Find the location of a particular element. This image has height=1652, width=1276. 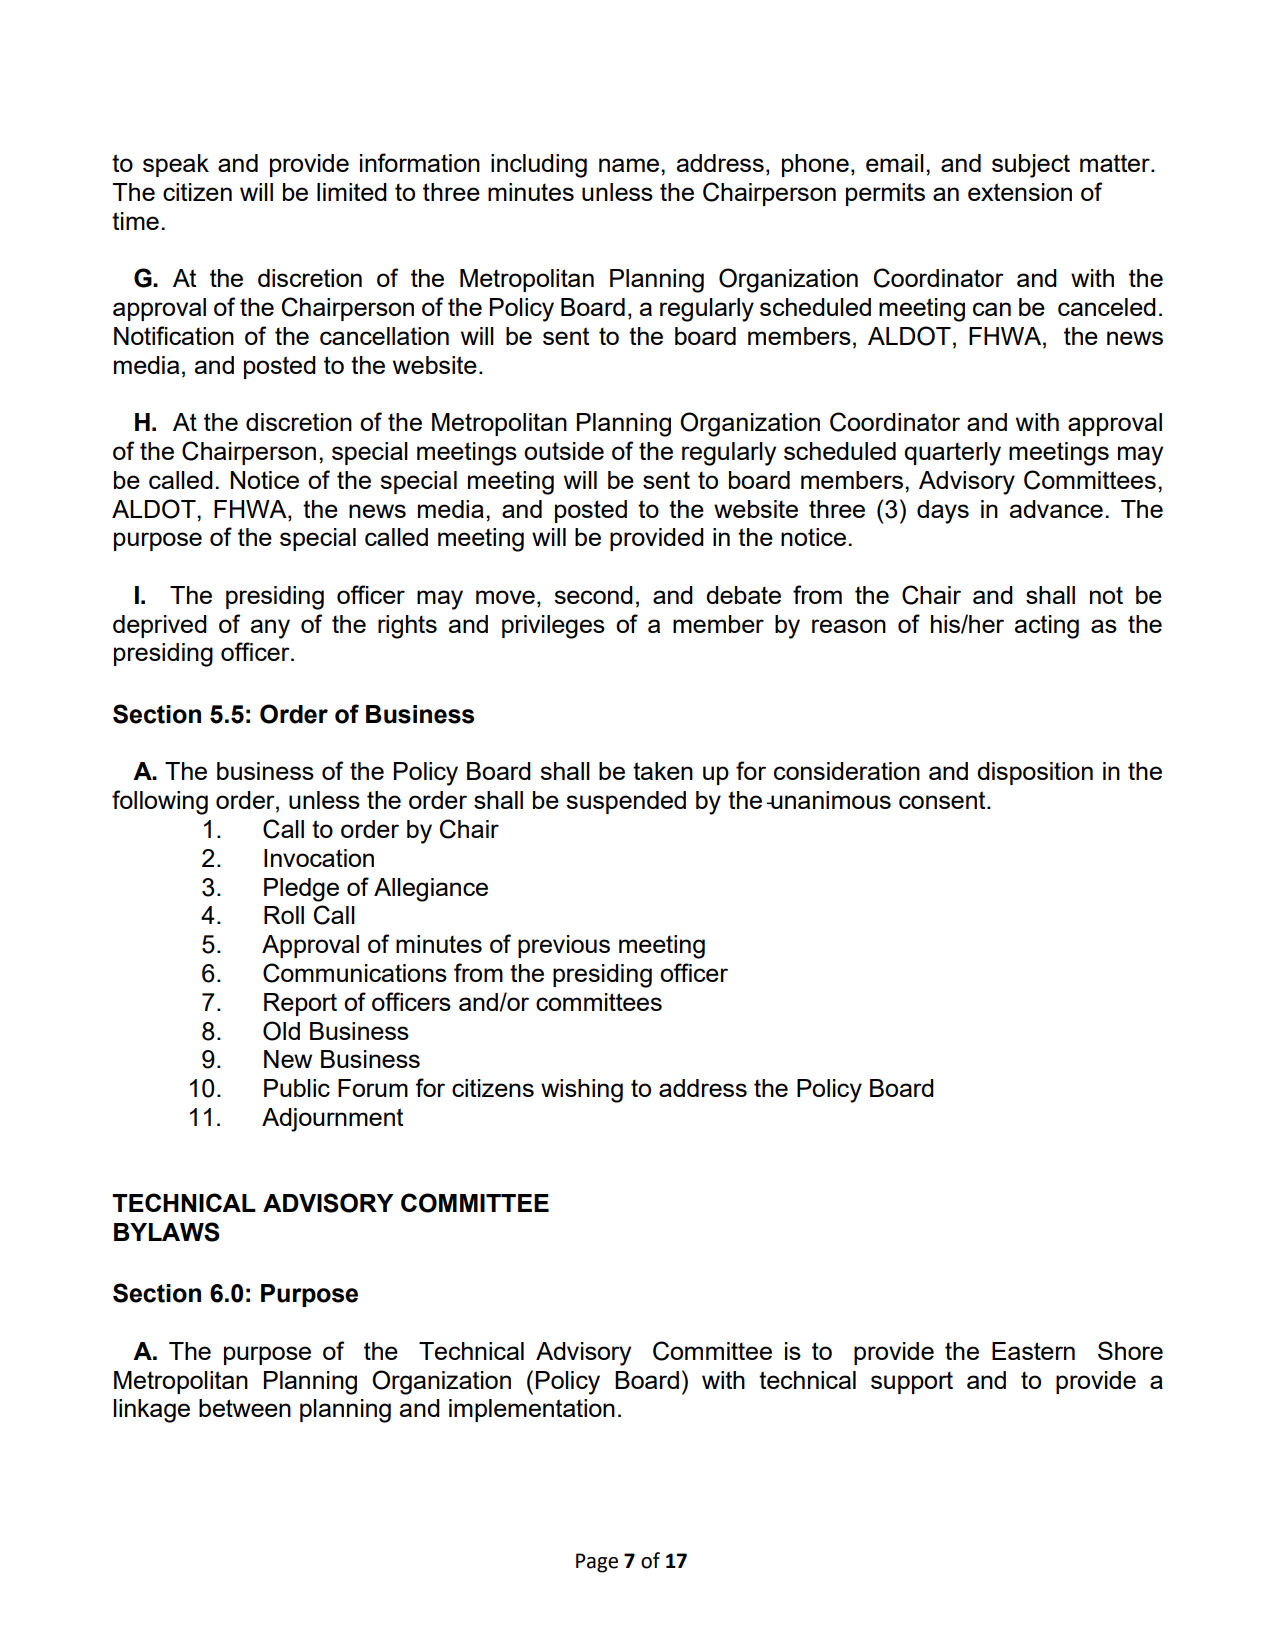

second is located at coordinates (593, 595).
